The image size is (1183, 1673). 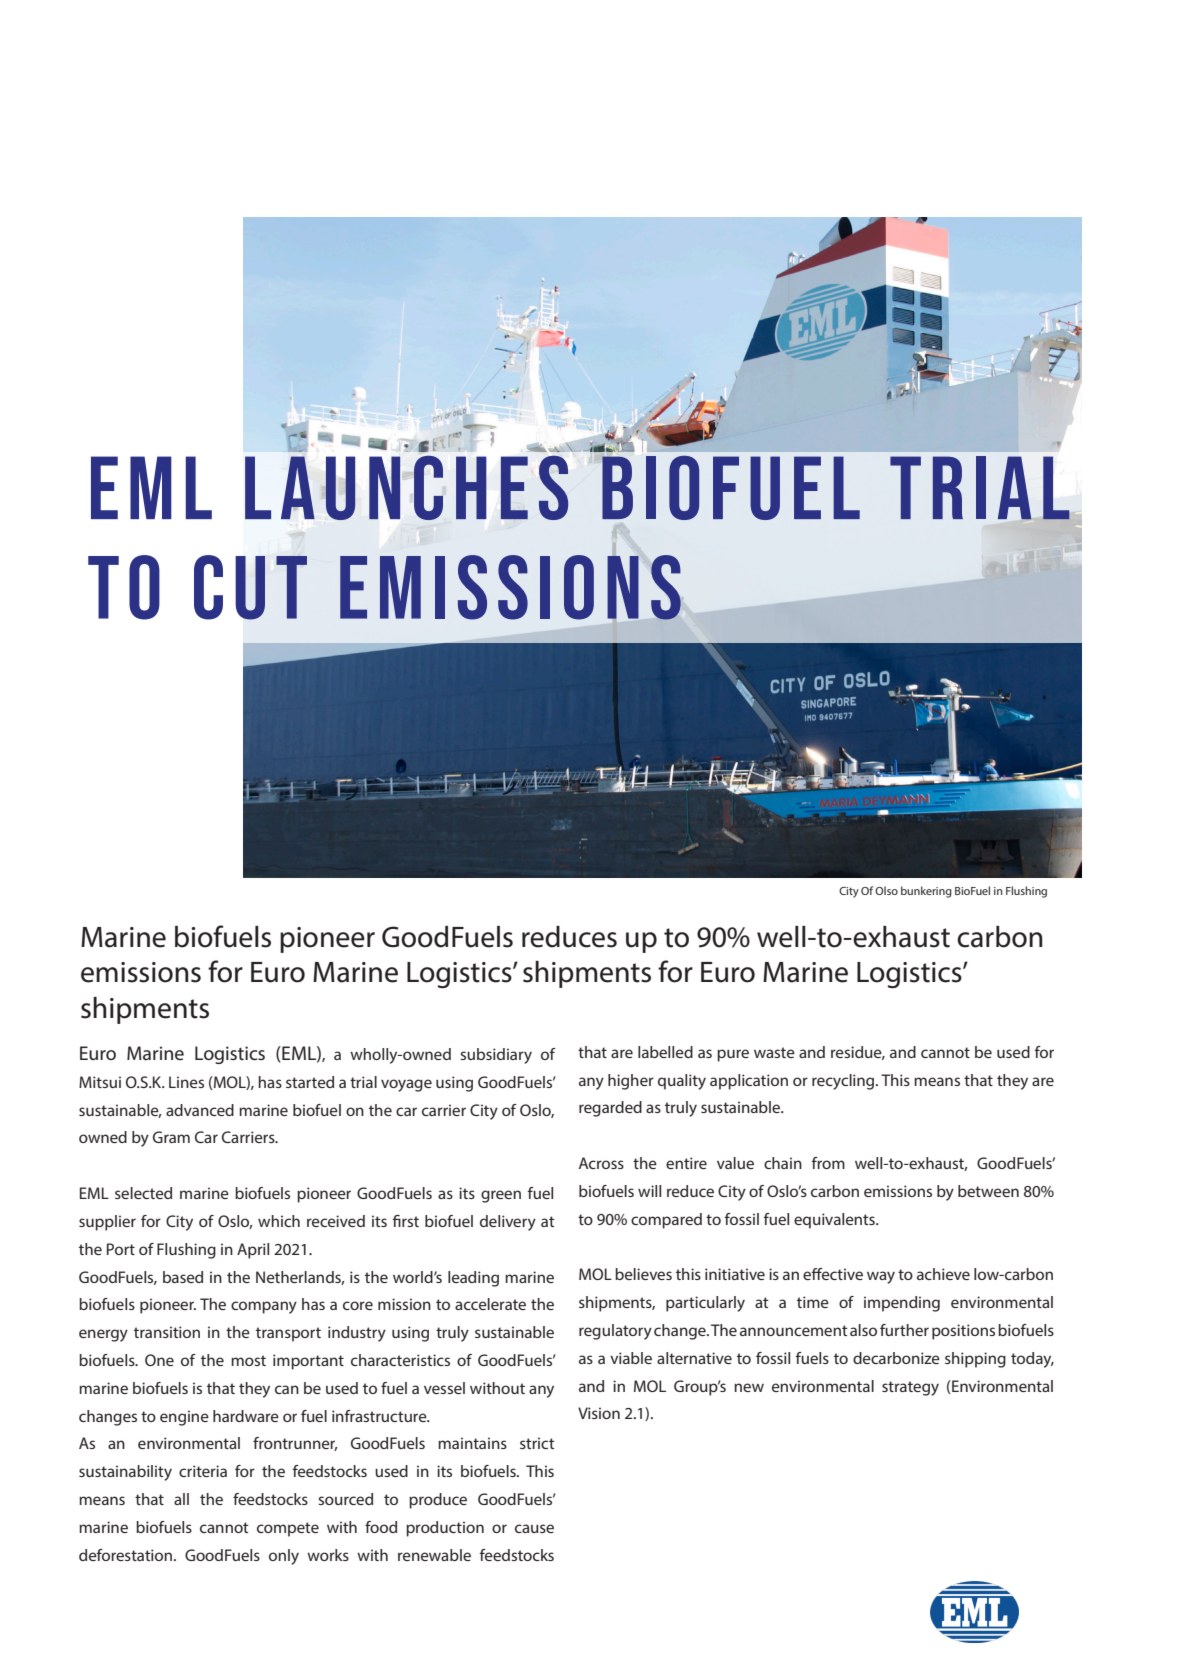 I want to click on cut, so click(x=250, y=587).
